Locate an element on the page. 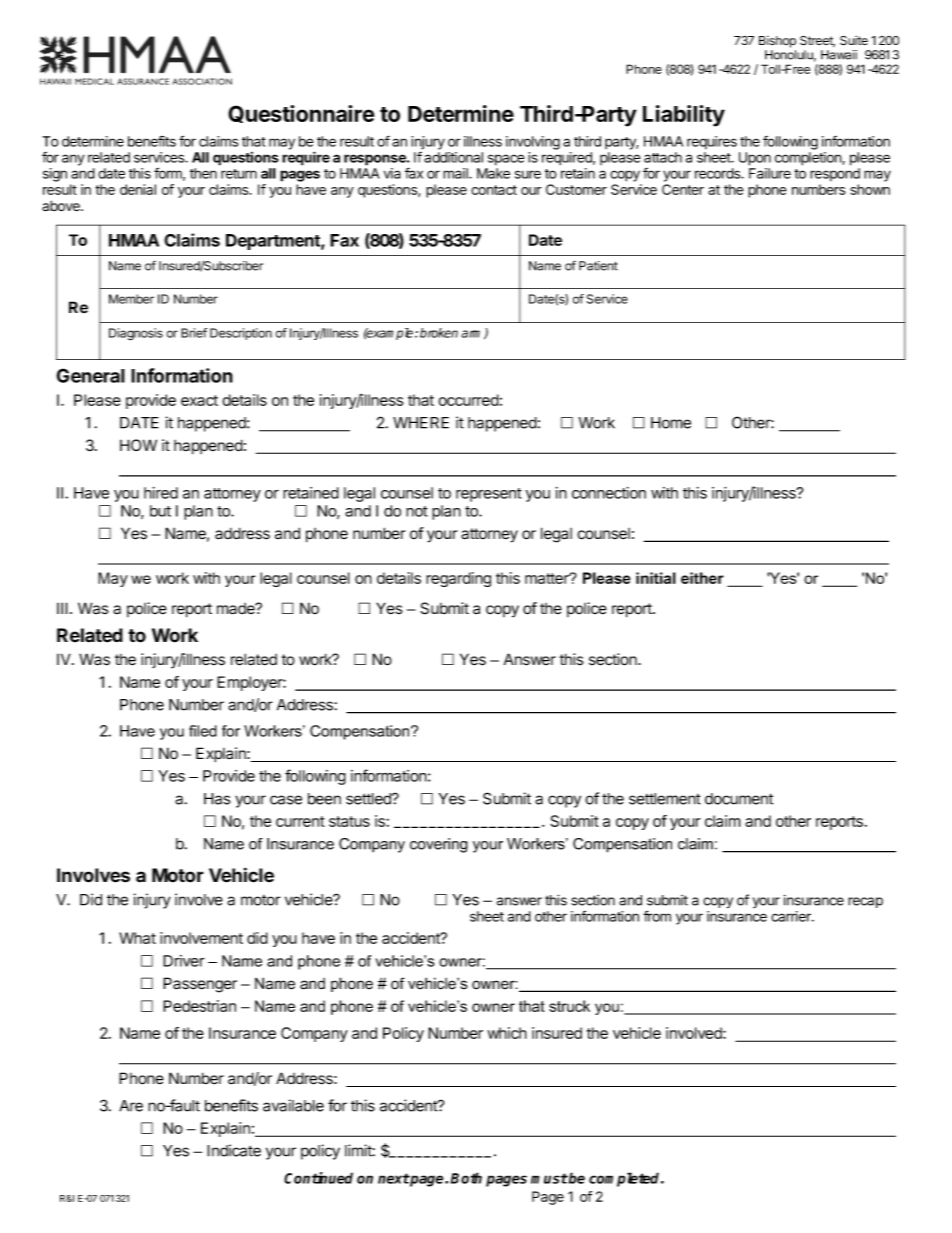 This page has height=1233, width=952. III is located at coordinates (62, 608).
